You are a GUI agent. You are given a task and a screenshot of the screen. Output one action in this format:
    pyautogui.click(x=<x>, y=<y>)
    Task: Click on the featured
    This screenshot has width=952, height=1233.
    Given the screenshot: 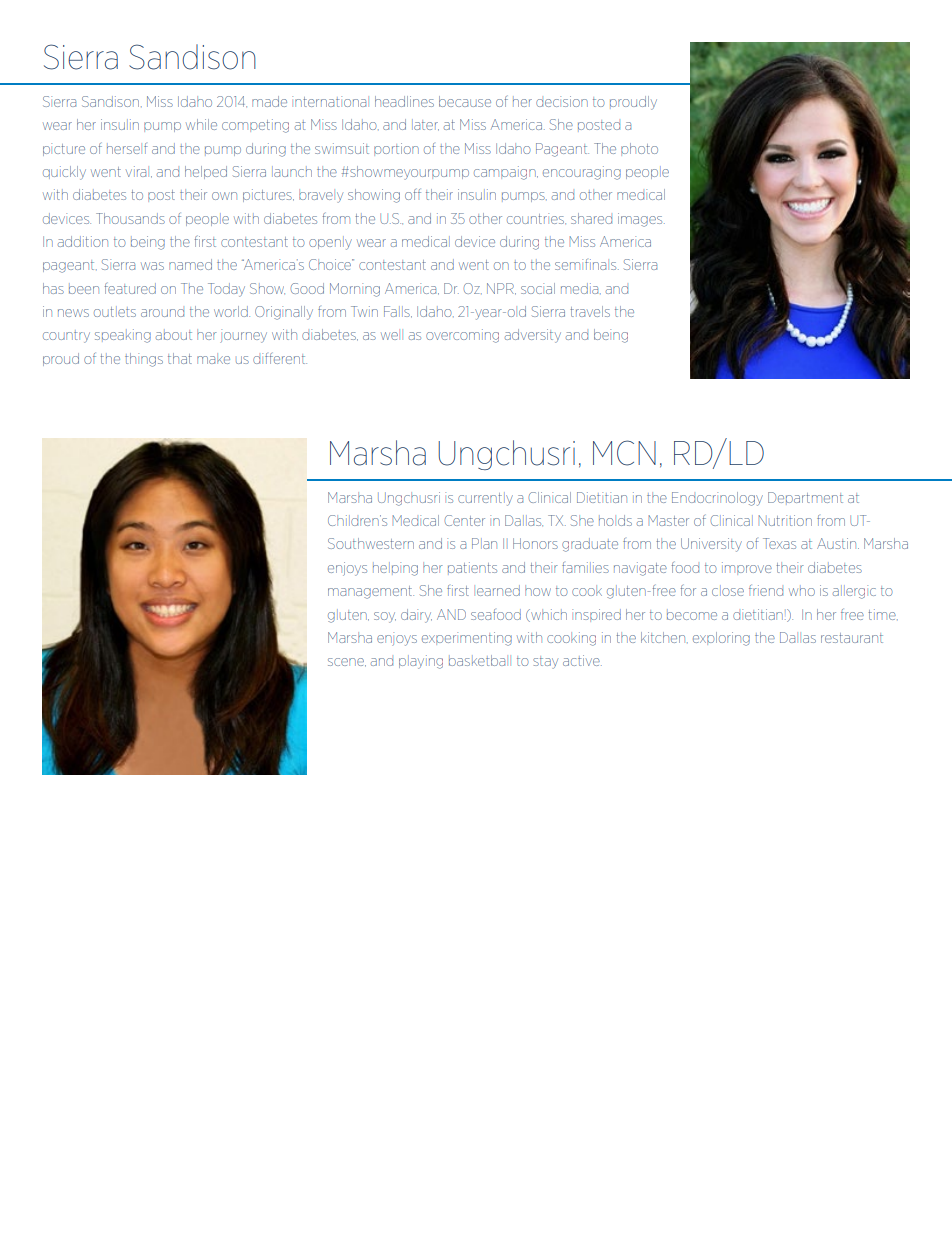 What is the action you would take?
    pyautogui.click(x=130, y=288)
